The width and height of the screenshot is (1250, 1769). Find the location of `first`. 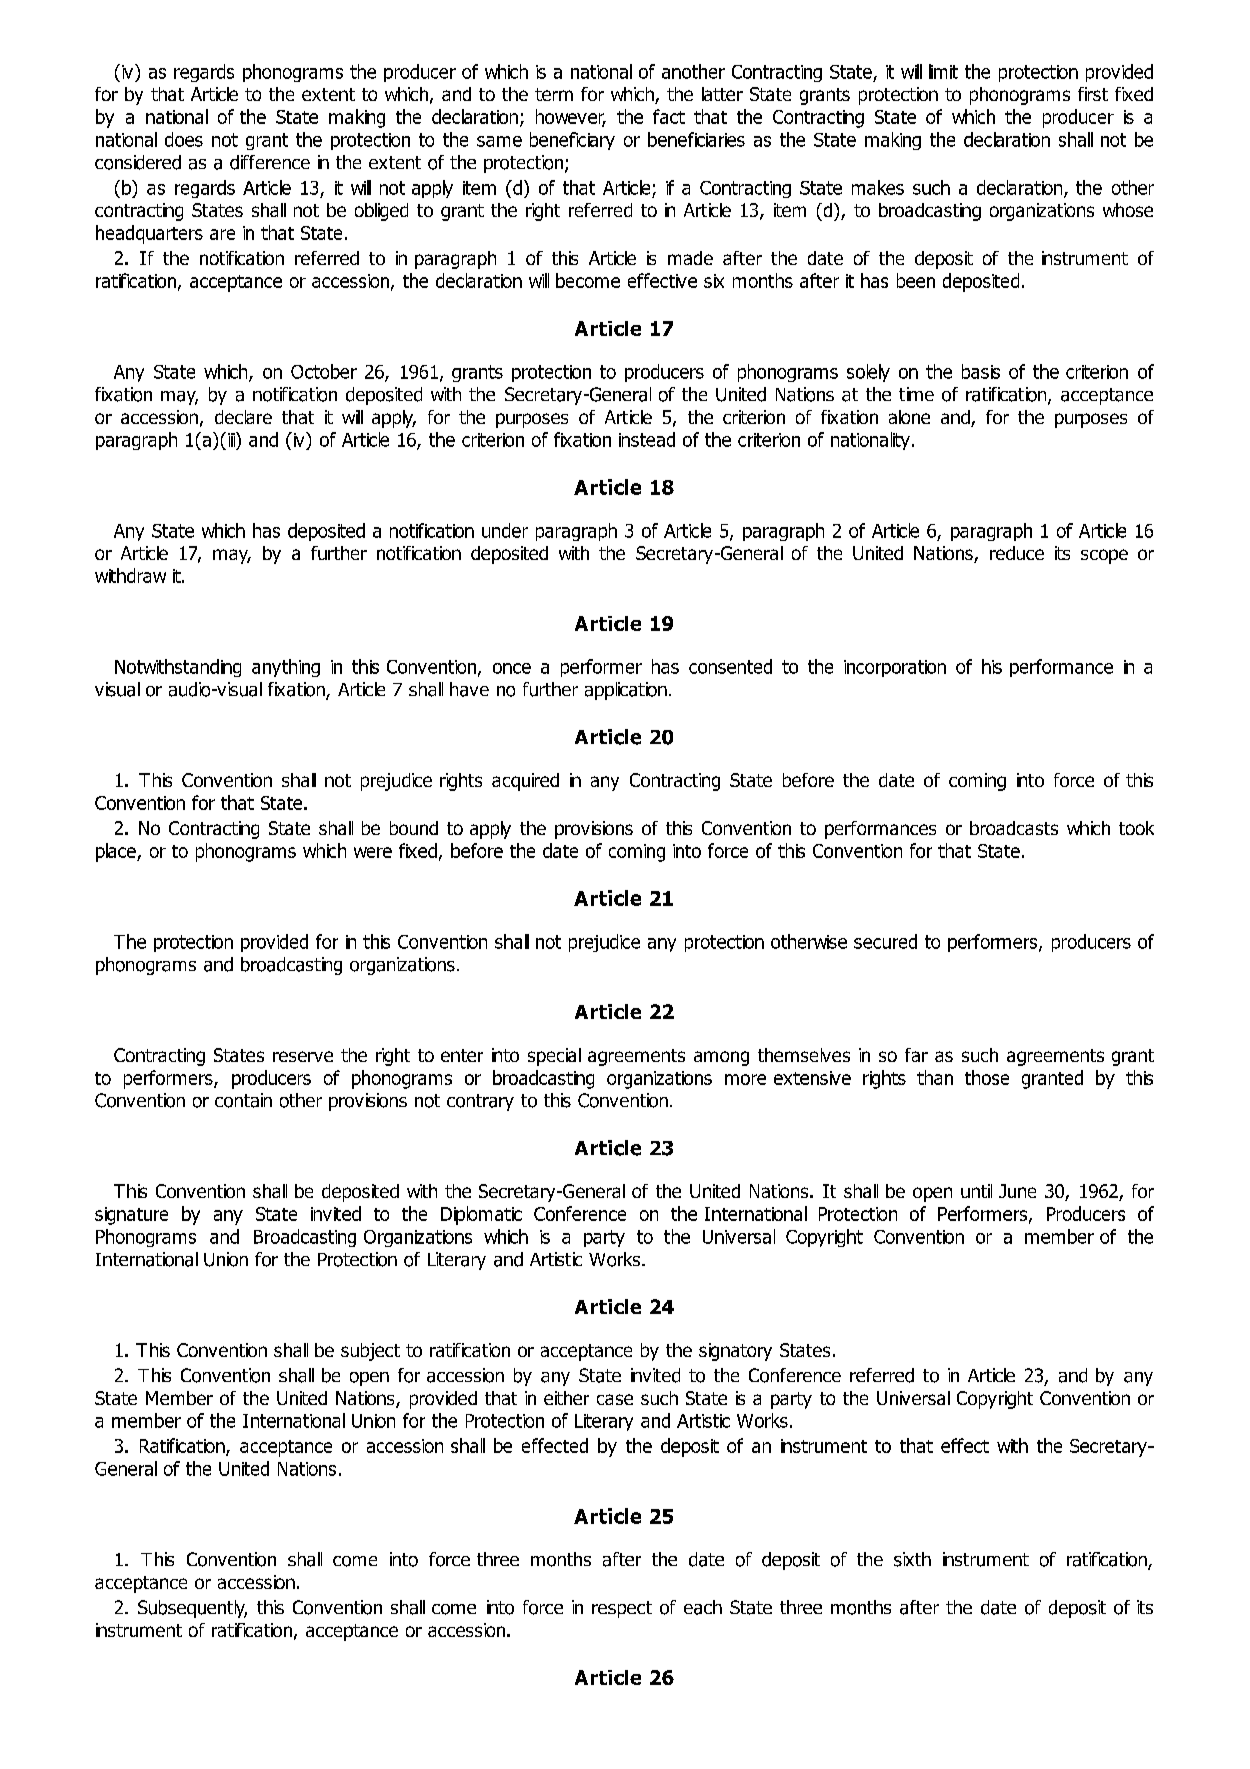

first is located at coordinates (1093, 94).
